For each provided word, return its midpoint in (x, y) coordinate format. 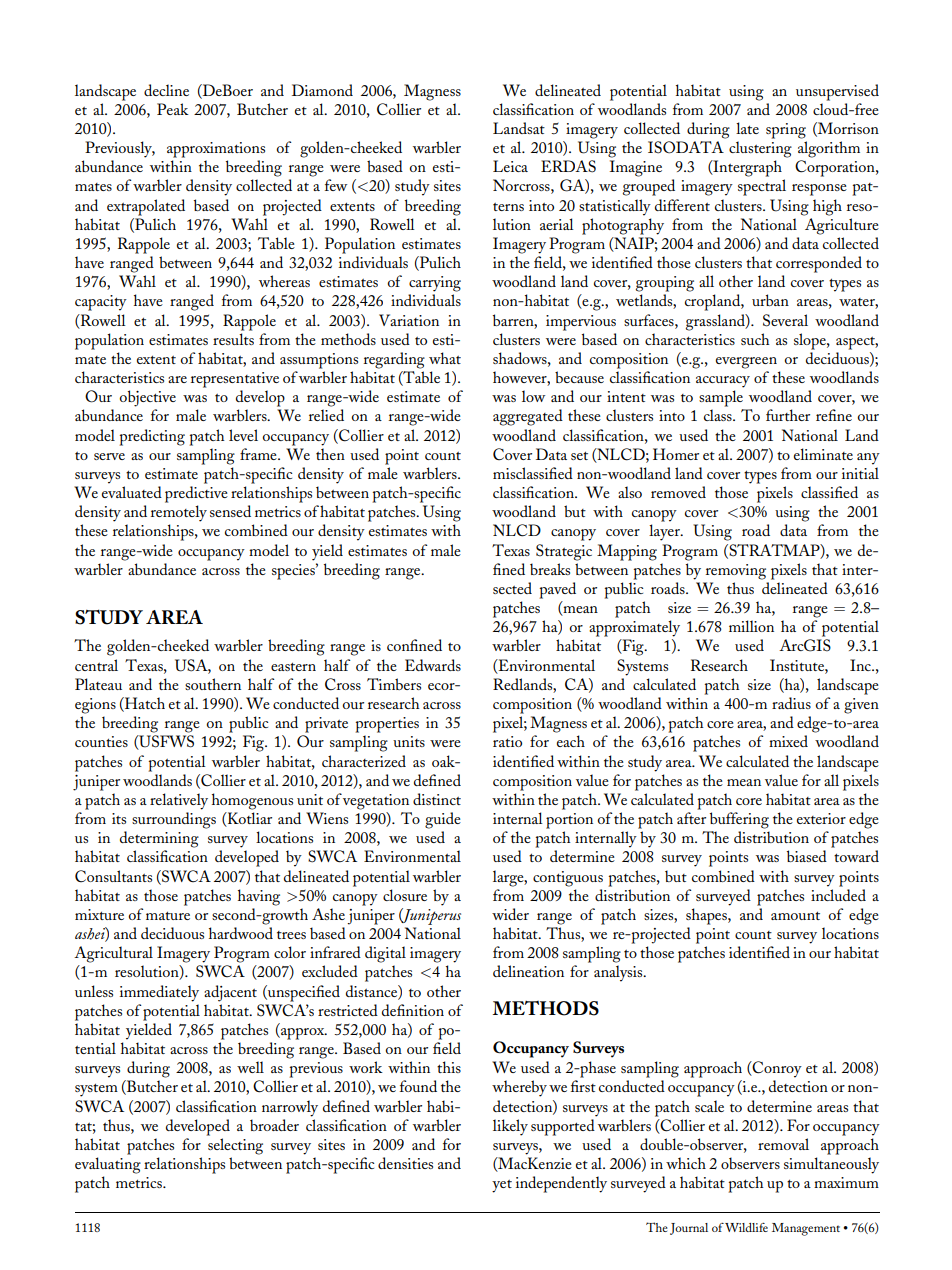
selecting (235, 1146)
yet (502, 1186)
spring (786, 131)
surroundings (174, 820)
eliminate (823, 454)
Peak (173, 109)
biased (807, 856)
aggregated (528, 417)
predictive (196, 494)
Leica (510, 166)
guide (443, 820)
